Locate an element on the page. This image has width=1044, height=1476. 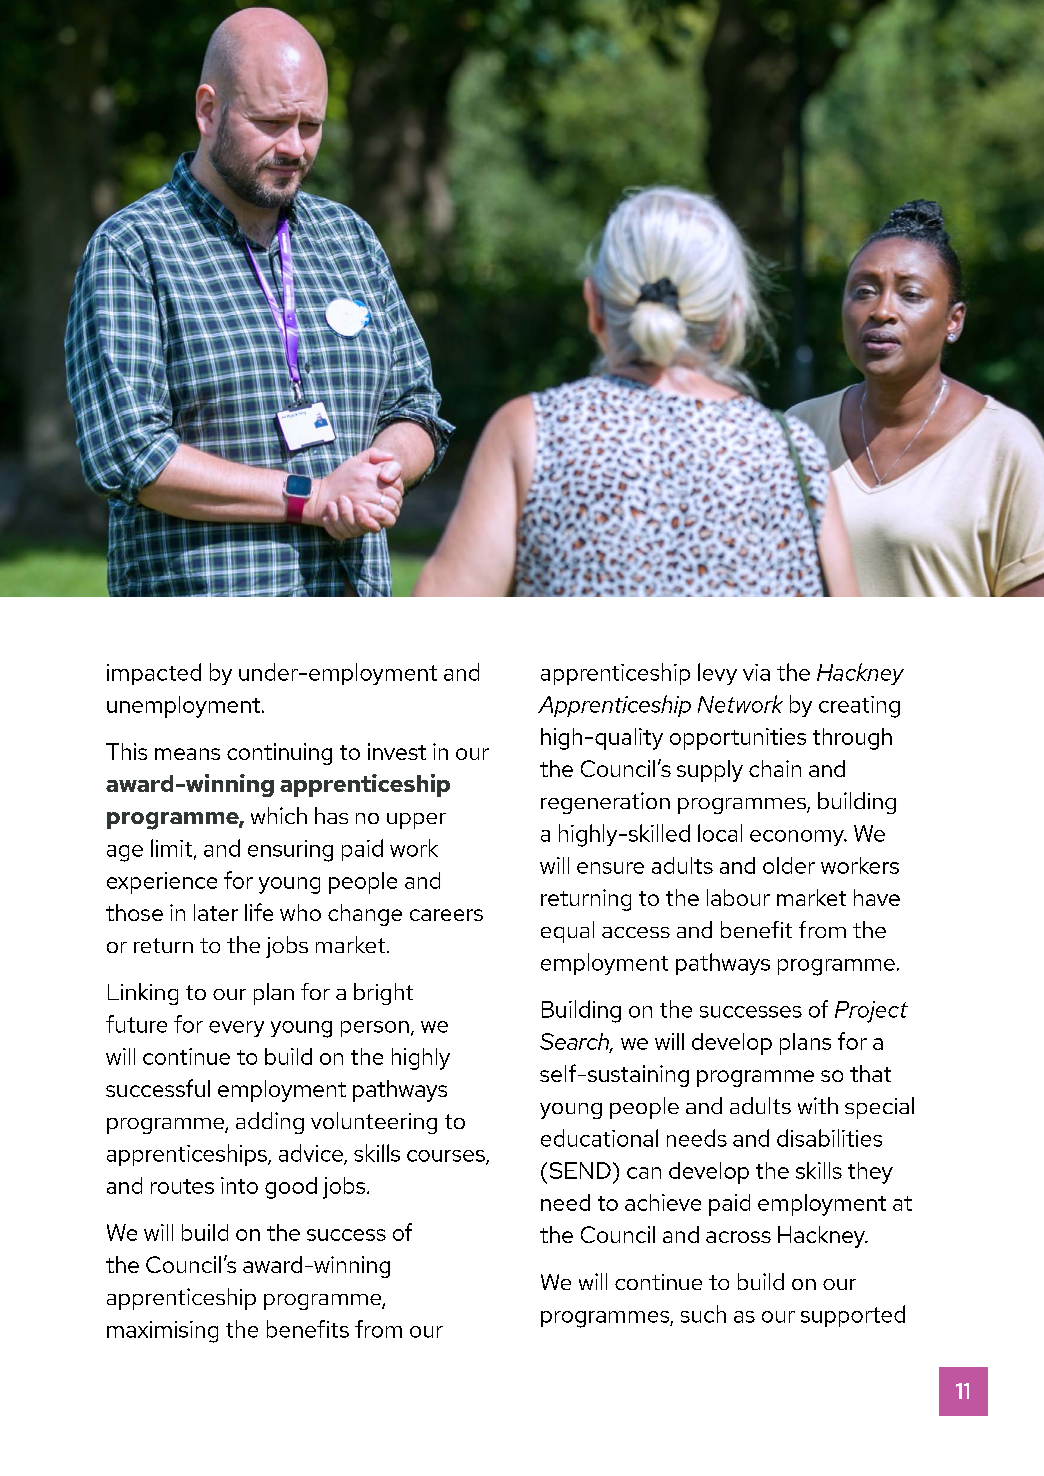
every is located at coordinates (236, 1029).
